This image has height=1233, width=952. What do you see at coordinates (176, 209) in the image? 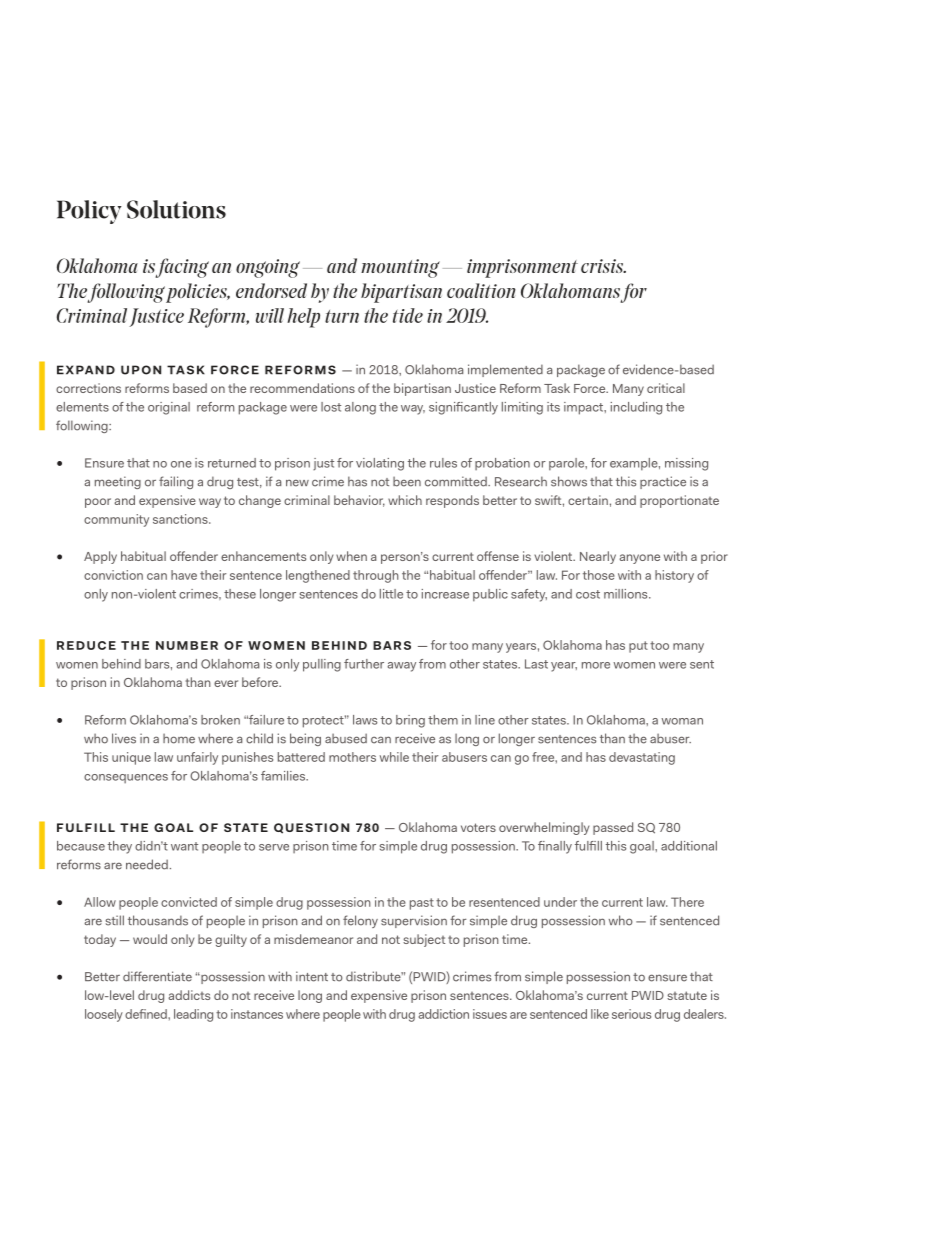
I see `Solutions` at bounding box center [176, 209].
